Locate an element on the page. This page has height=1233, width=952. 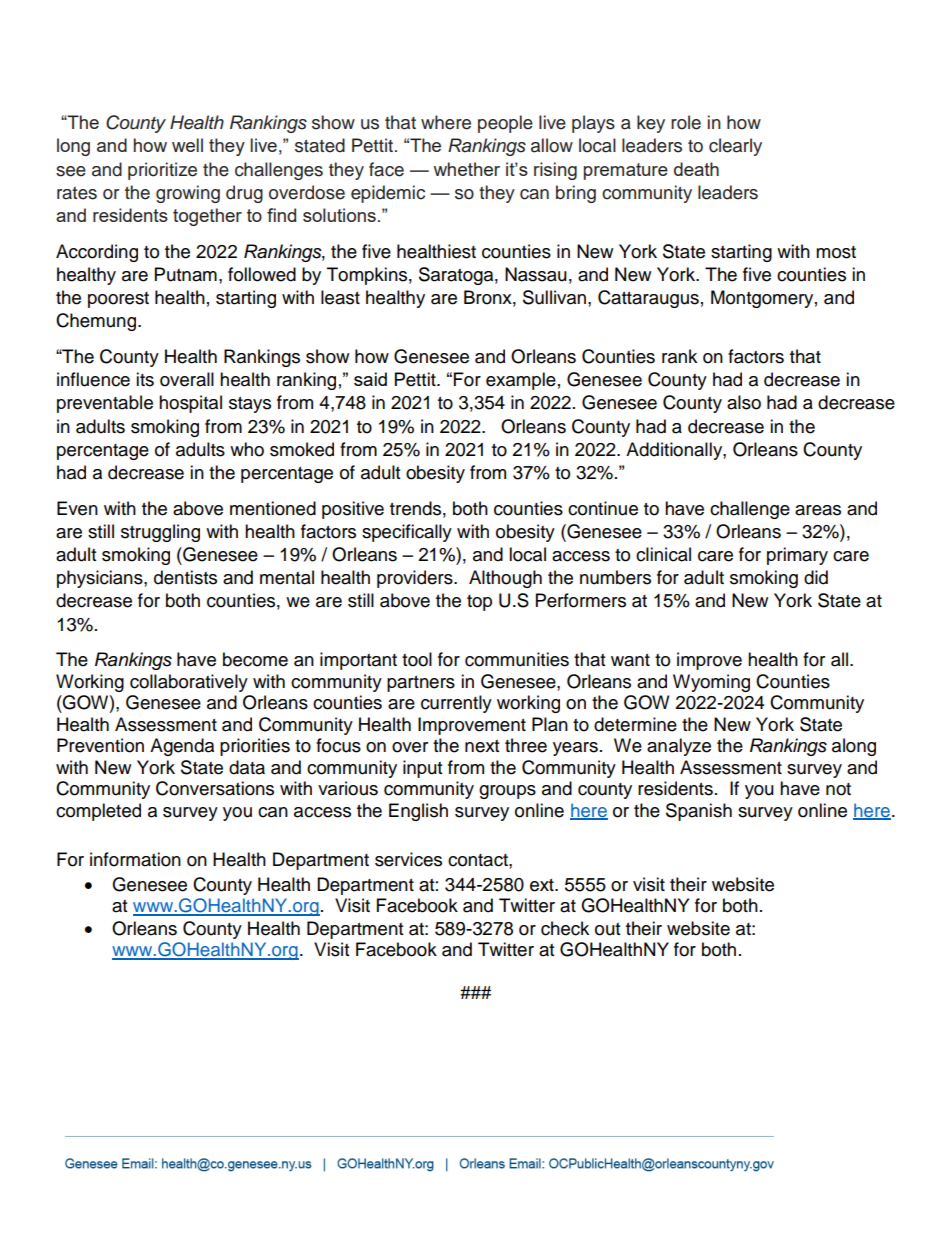
also is located at coordinates (744, 402).
